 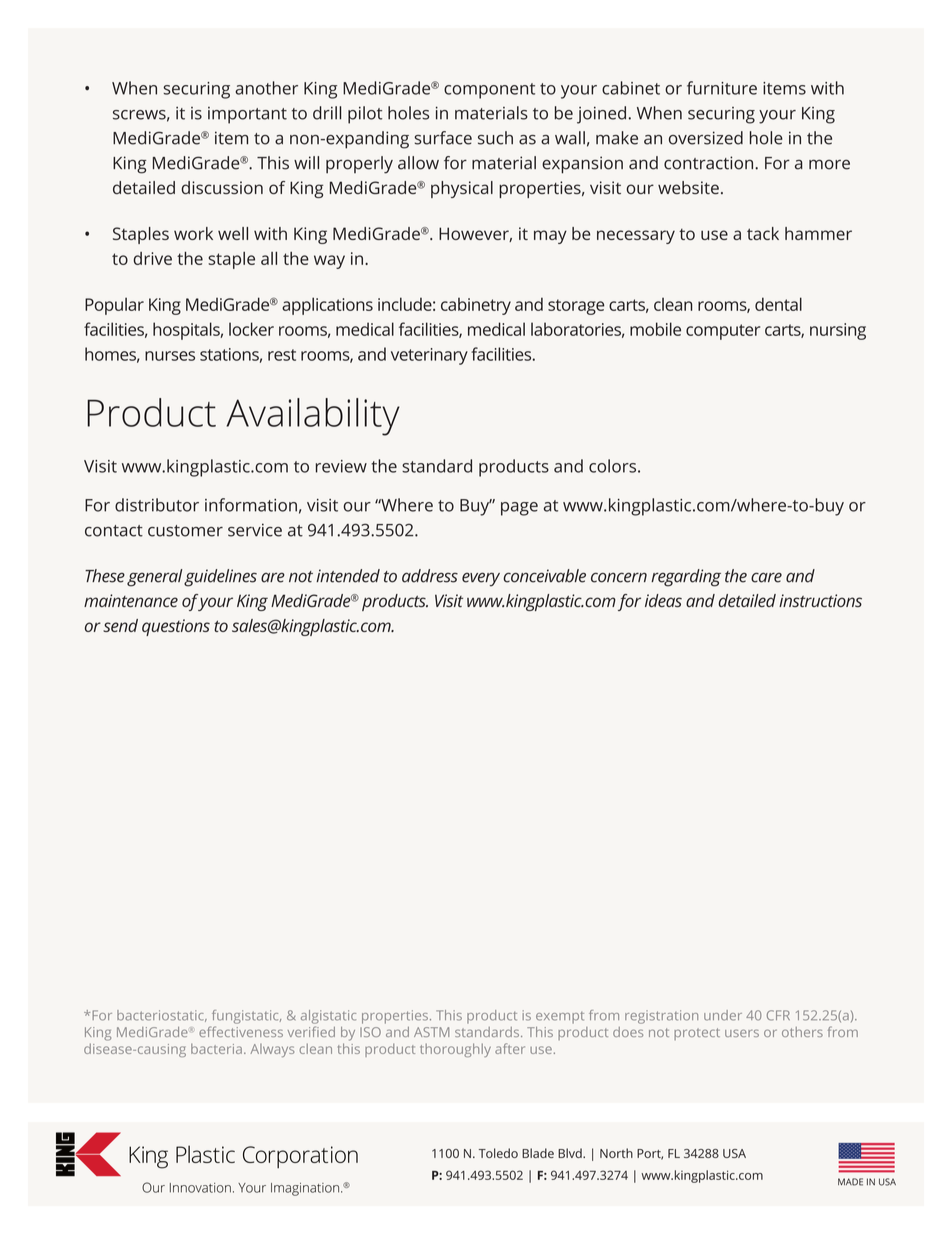 I want to click on exempt, so click(x=560, y=1018).
